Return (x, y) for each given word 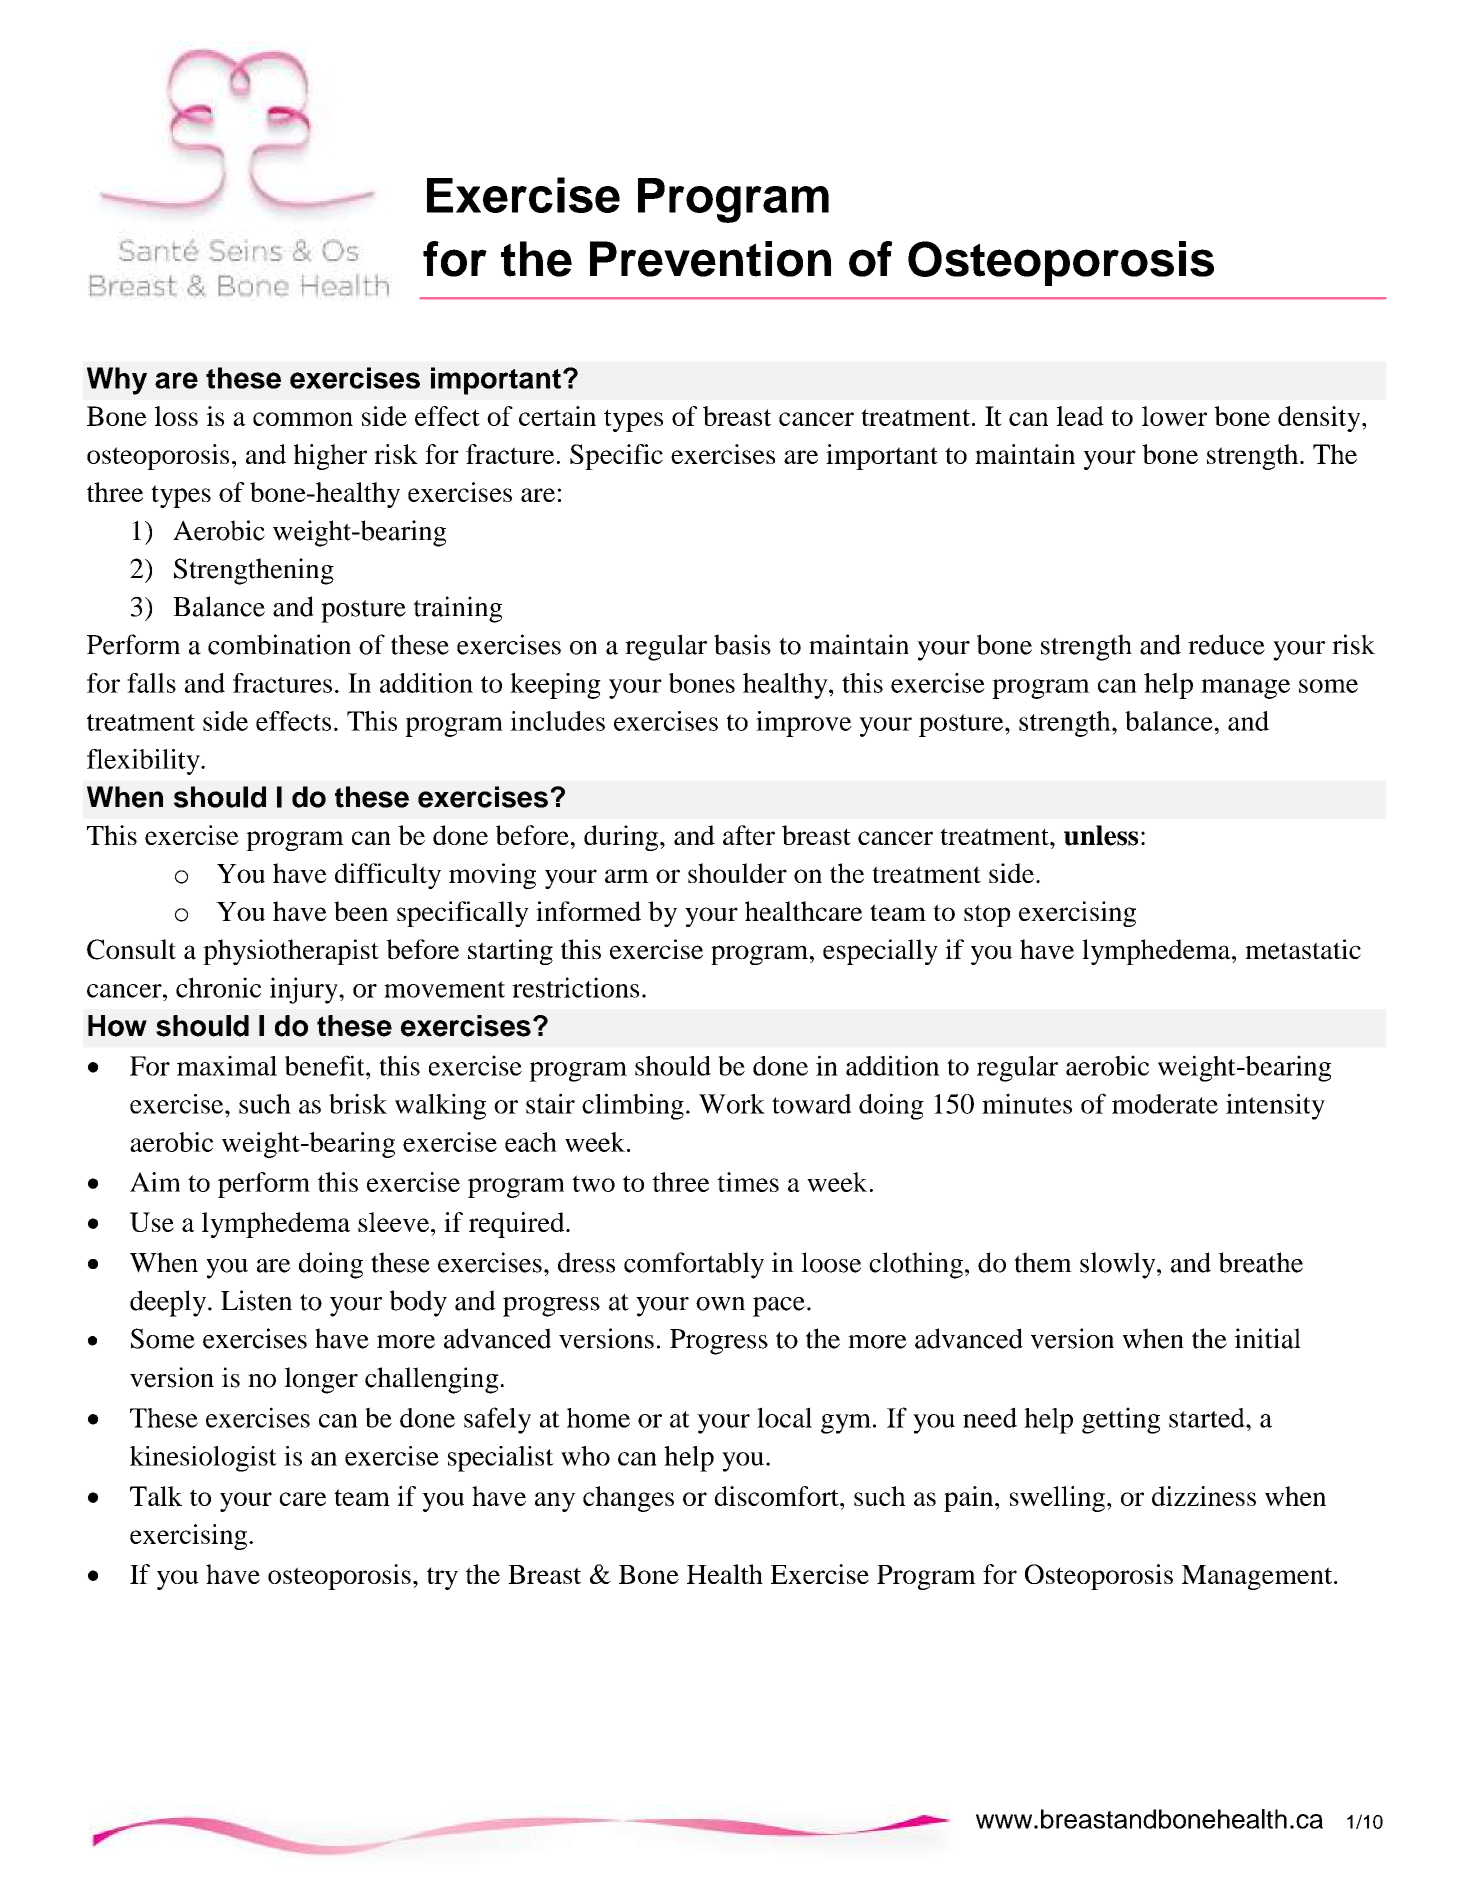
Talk (156, 1496)
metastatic (1303, 949)
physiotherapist (291, 952)
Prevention (710, 259)
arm (627, 876)
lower (1174, 416)
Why (117, 381)
